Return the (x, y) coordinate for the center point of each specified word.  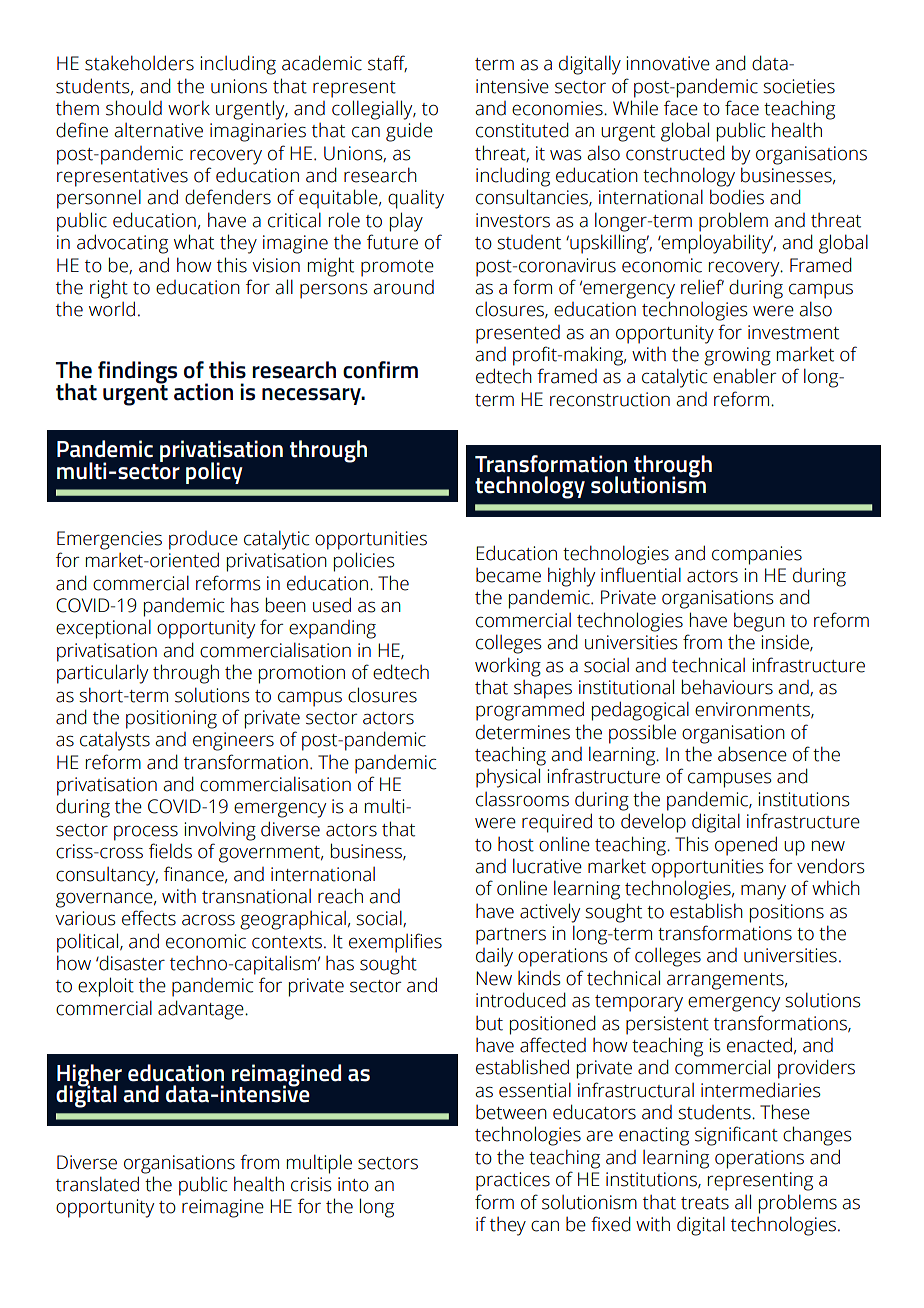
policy (214, 473)
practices (513, 1181)
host (516, 844)
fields (170, 851)
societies (799, 86)
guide (409, 132)
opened (746, 846)
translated (97, 1184)
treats (705, 1203)
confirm (380, 370)
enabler (744, 376)
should (134, 108)
